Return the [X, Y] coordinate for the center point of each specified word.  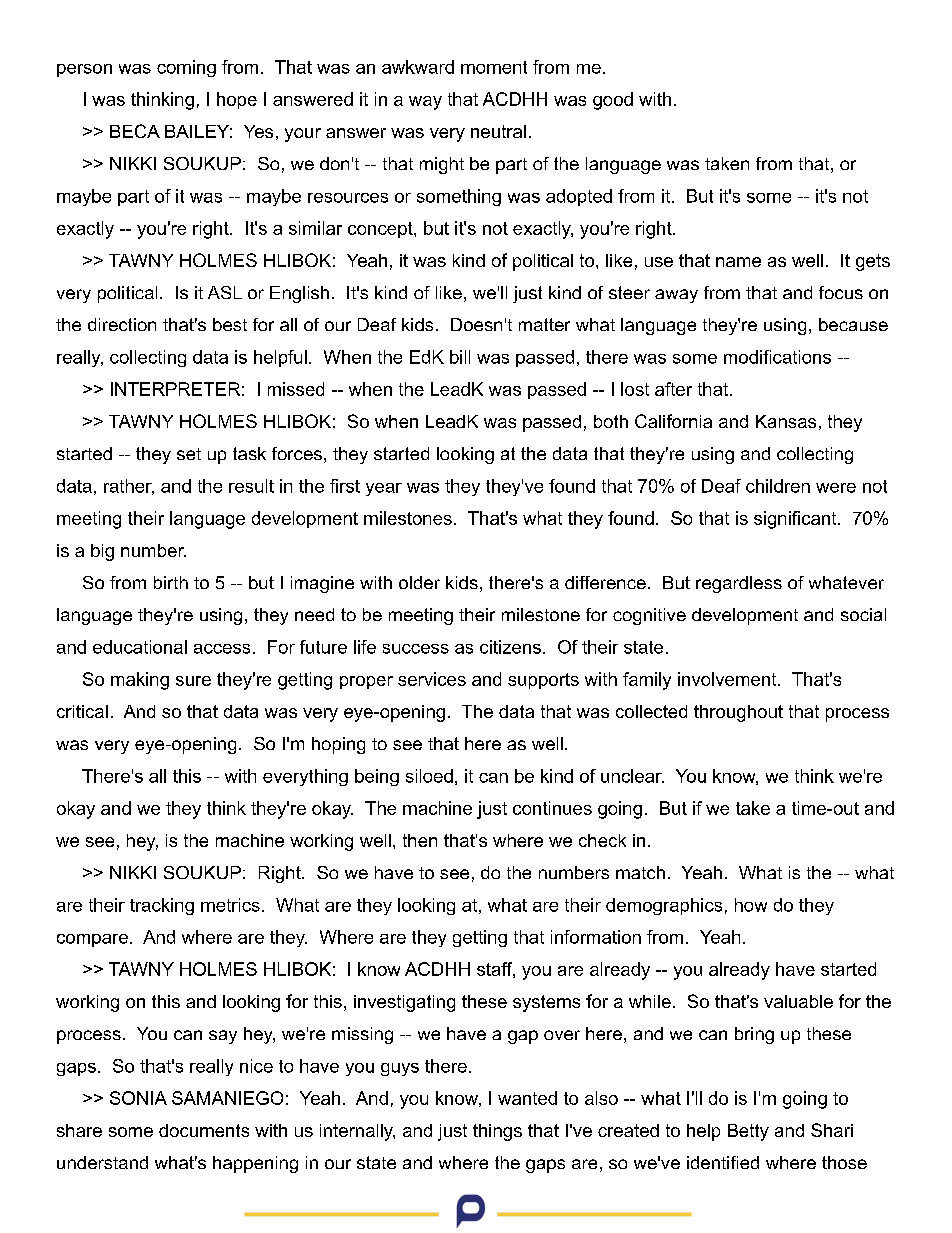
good [613, 101]
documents [204, 1130]
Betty [748, 1132]
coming [186, 68]
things [497, 1132]
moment [494, 67]
